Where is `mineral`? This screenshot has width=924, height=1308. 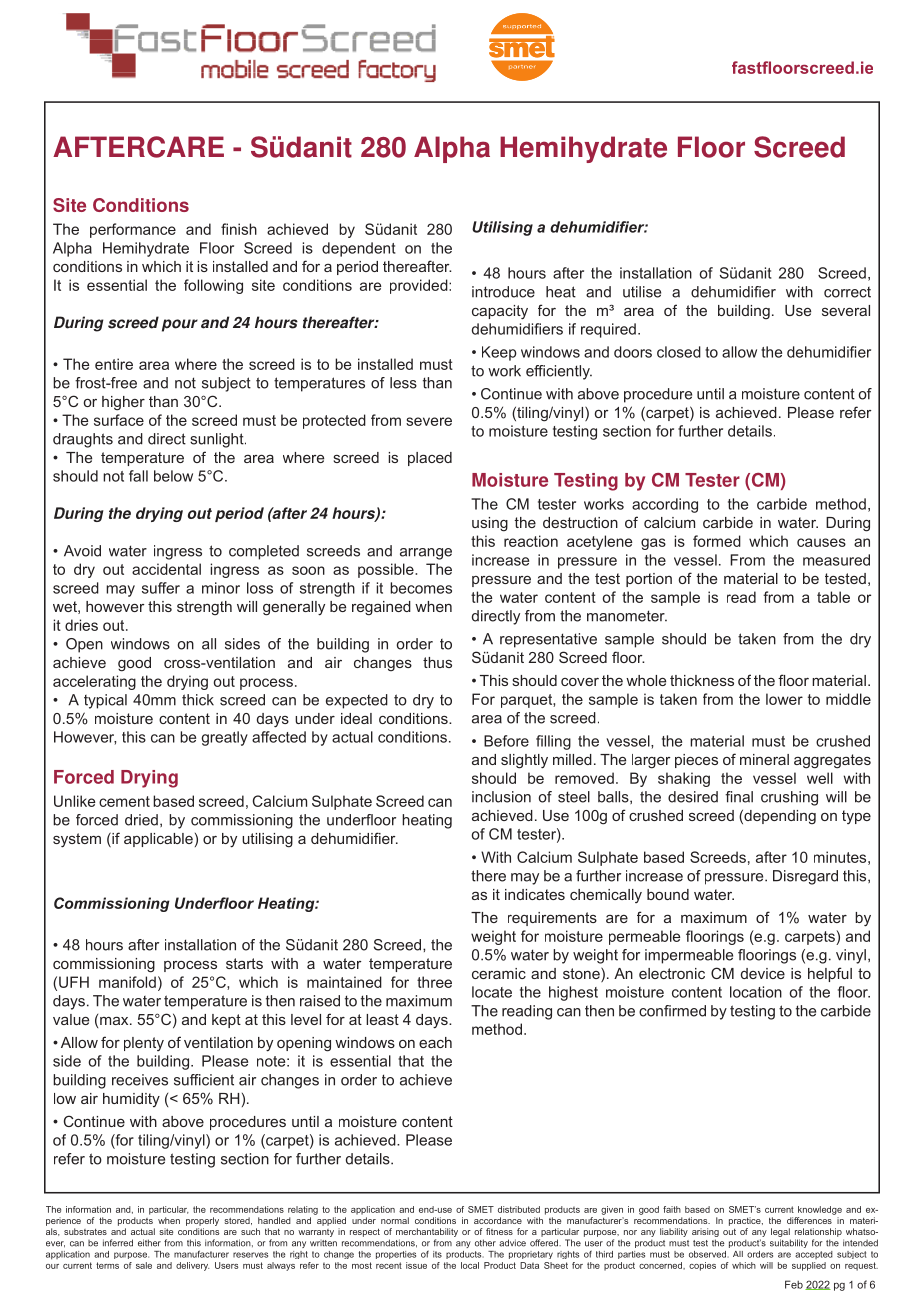
mineral is located at coordinates (764, 759).
